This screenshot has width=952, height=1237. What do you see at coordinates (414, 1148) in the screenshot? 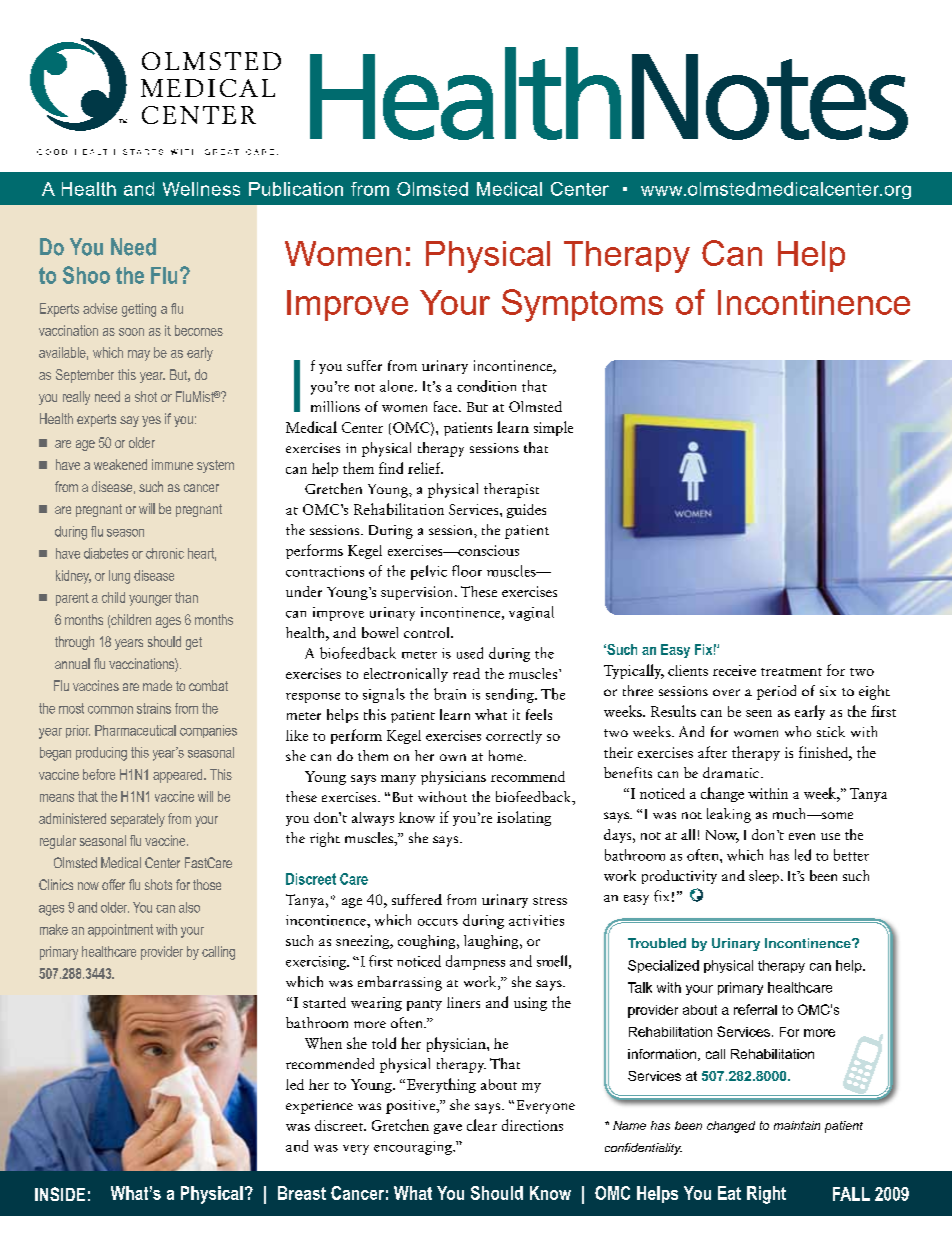
I see `encouraging` at bounding box center [414, 1148].
